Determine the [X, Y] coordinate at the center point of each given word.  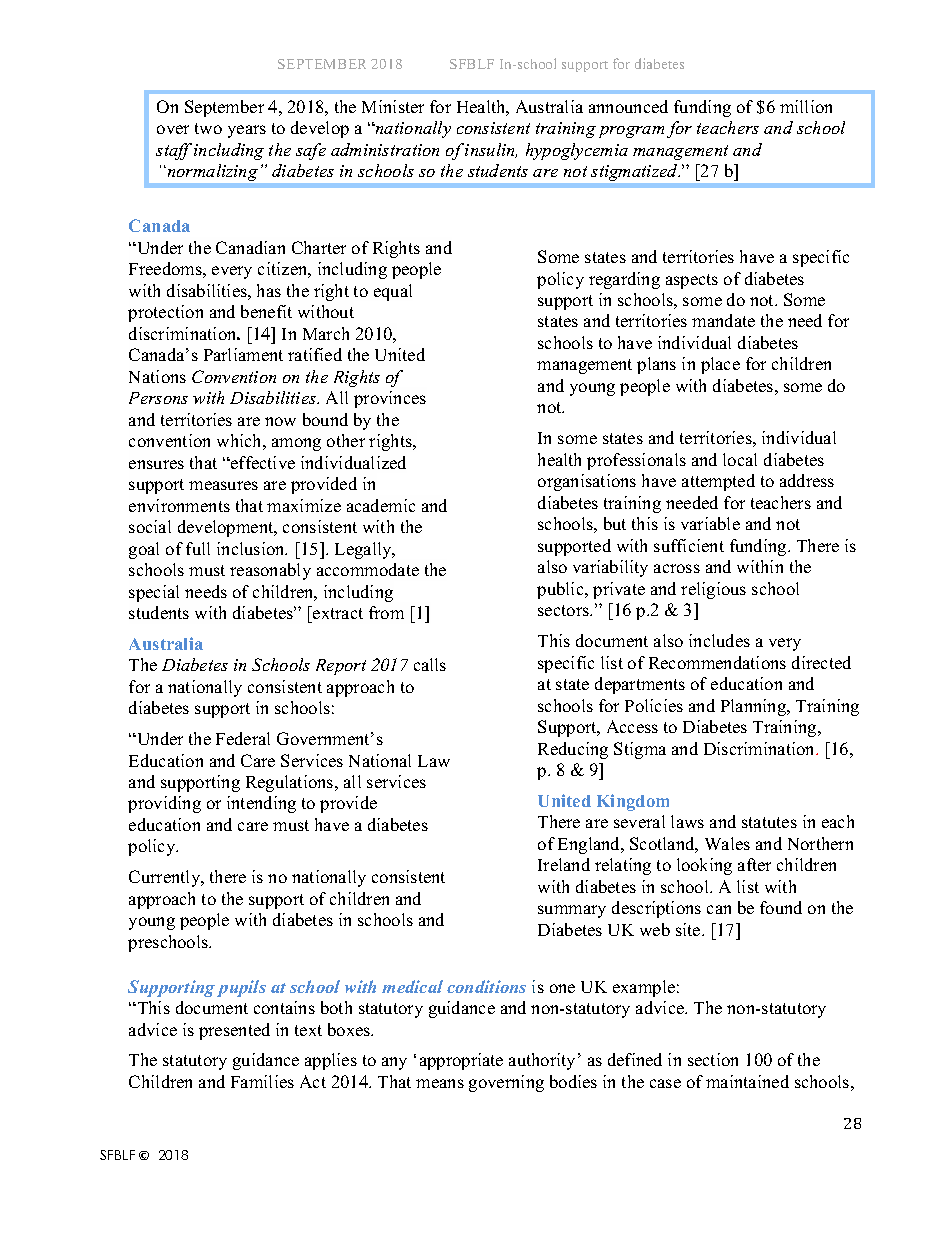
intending [261, 804]
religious [713, 590]
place [720, 365]
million [806, 106]
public [561, 590]
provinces [390, 399]
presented [234, 1031]
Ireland [564, 864]
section [713, 1059]
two [208, 128]
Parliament [243, 354]
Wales [727, 843]
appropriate [461, 1061]
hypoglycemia [577, 151]
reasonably [270, 571]
